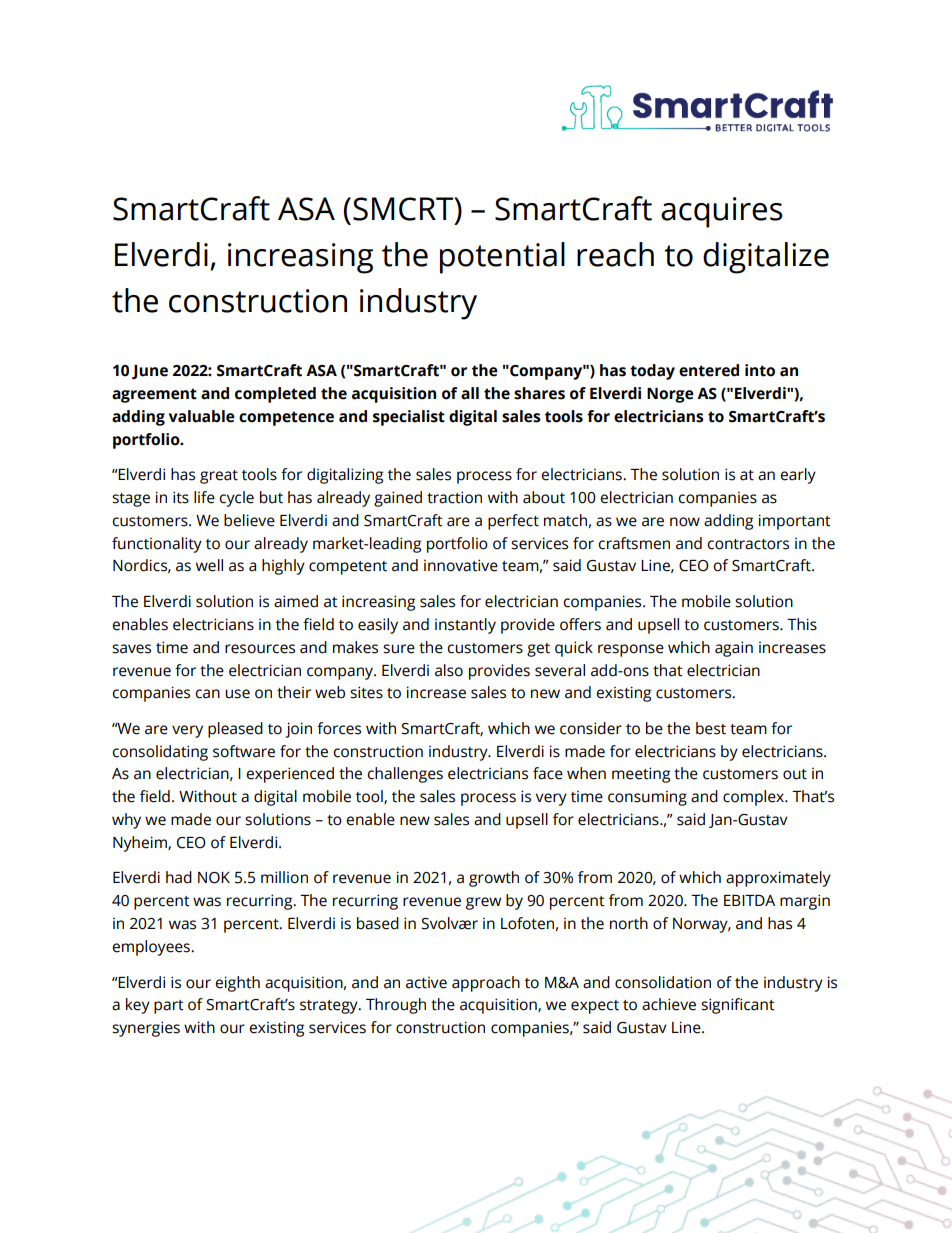 This image has width=952, height=1233. What do you see at coordinates (738, 1006) in the image?
I see `significant` at bounding box center [738, 1006].
